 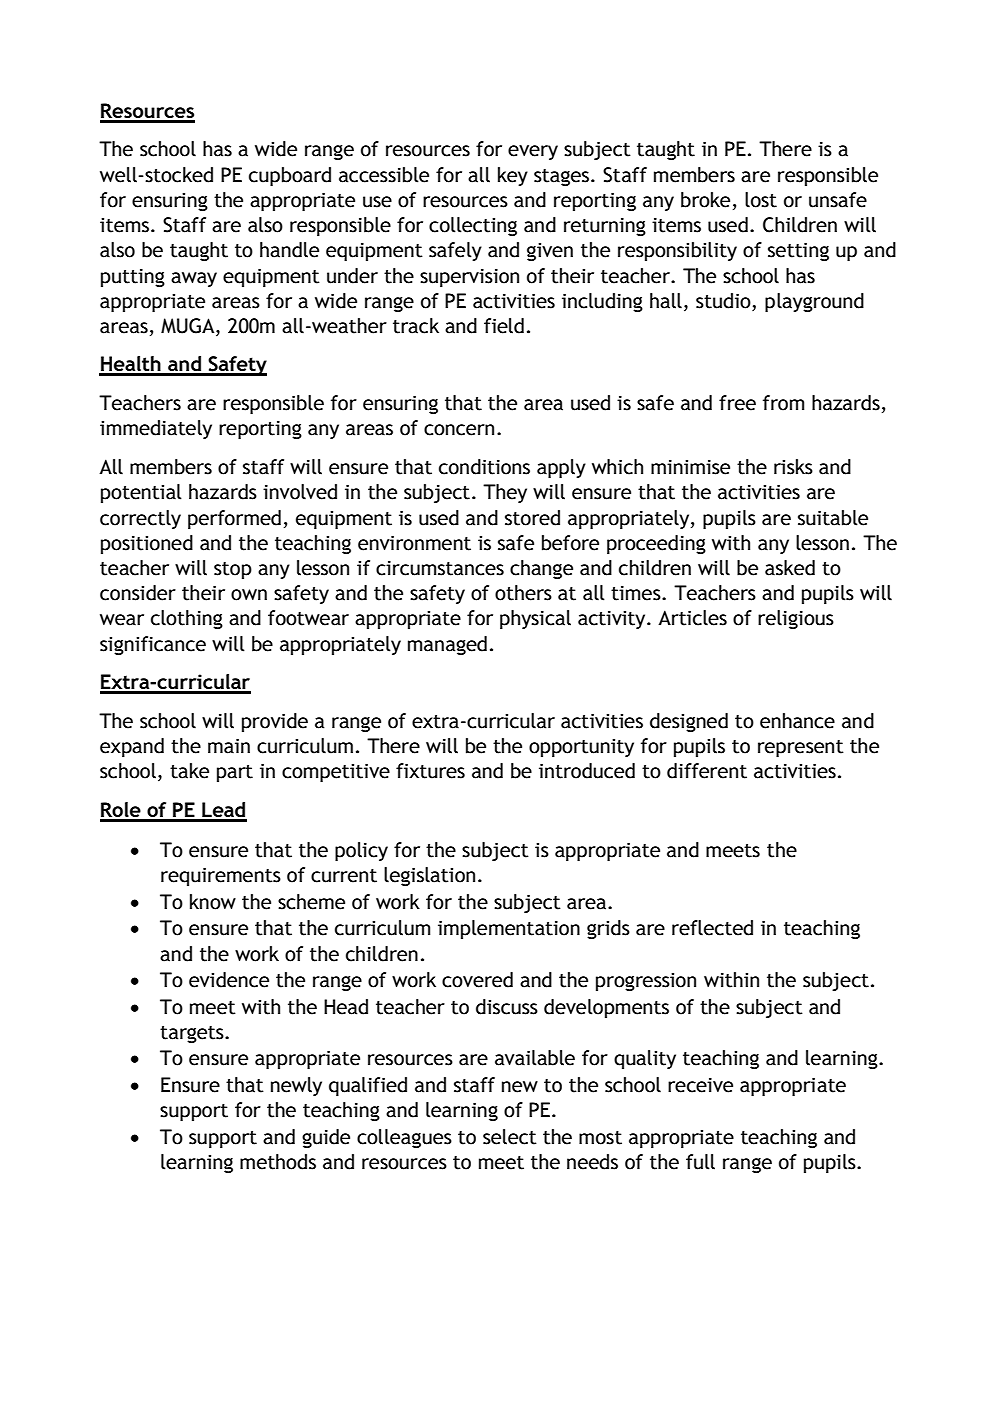 I want to click on lost, so click(x=761, y=200).
